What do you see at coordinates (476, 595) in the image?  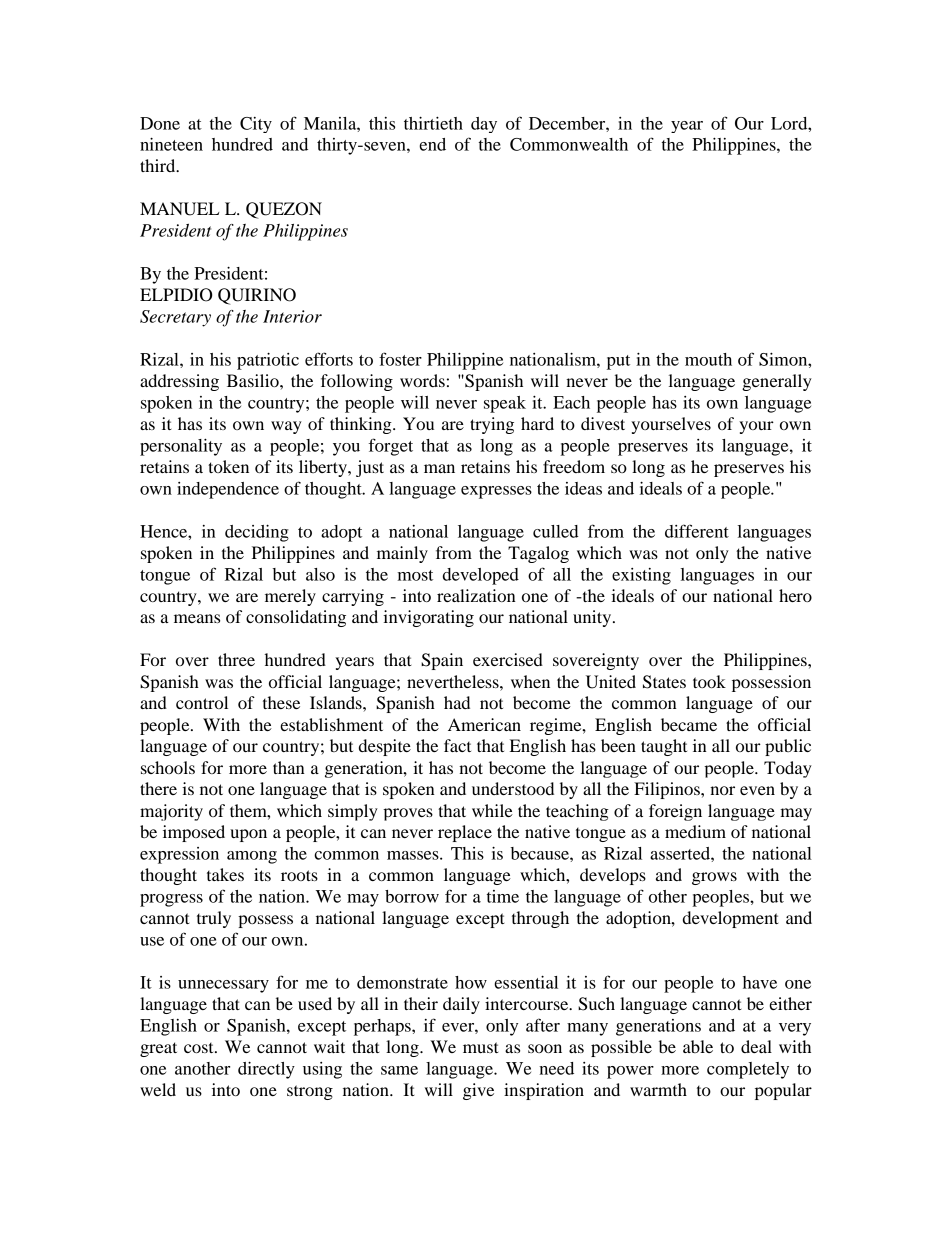 I see `realization` at bounding box center [476, 595].
